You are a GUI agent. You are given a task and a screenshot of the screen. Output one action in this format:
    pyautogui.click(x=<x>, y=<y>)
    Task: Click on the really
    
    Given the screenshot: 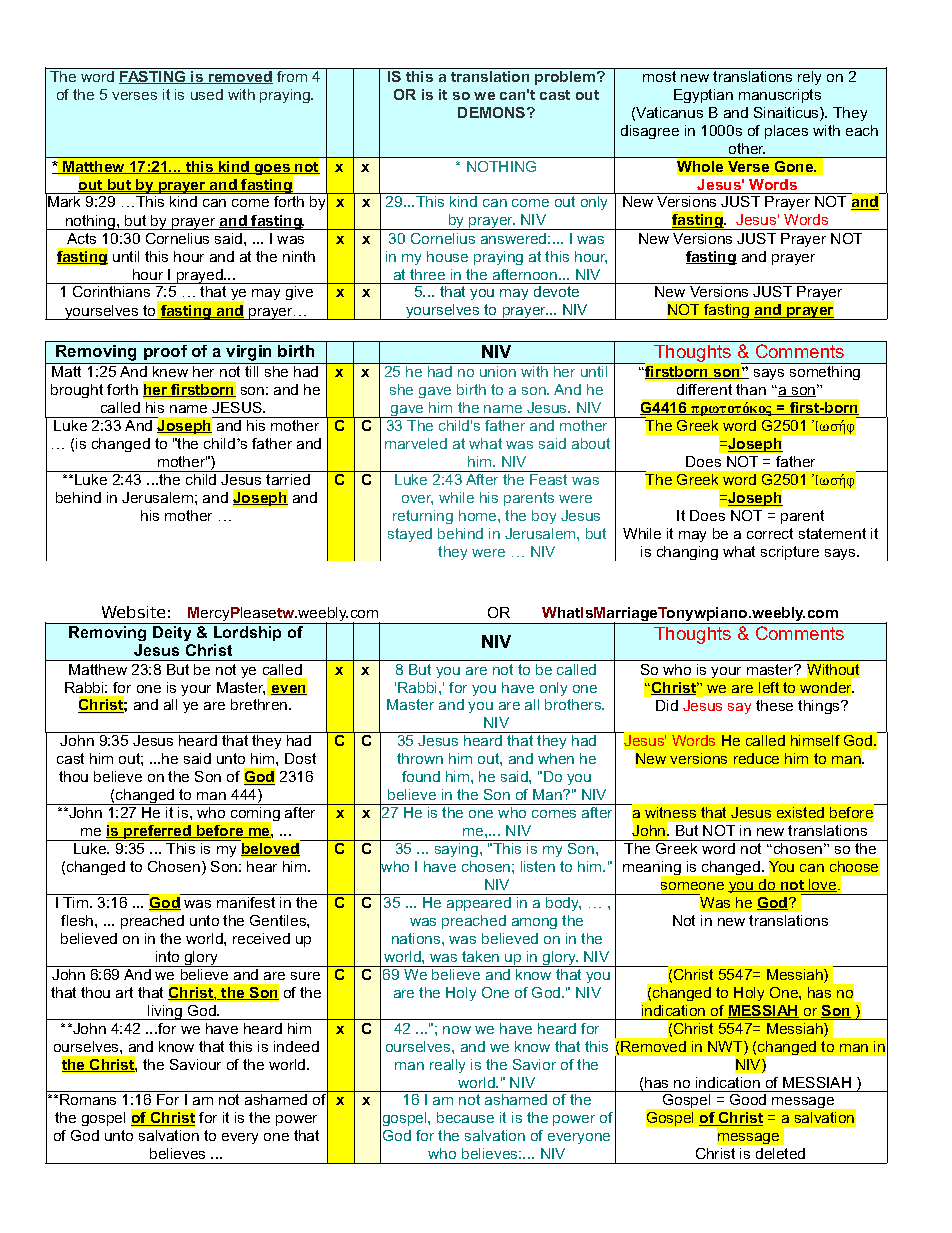 What is the action you would take?
    pyautogui.click(x=447, y=1066)
